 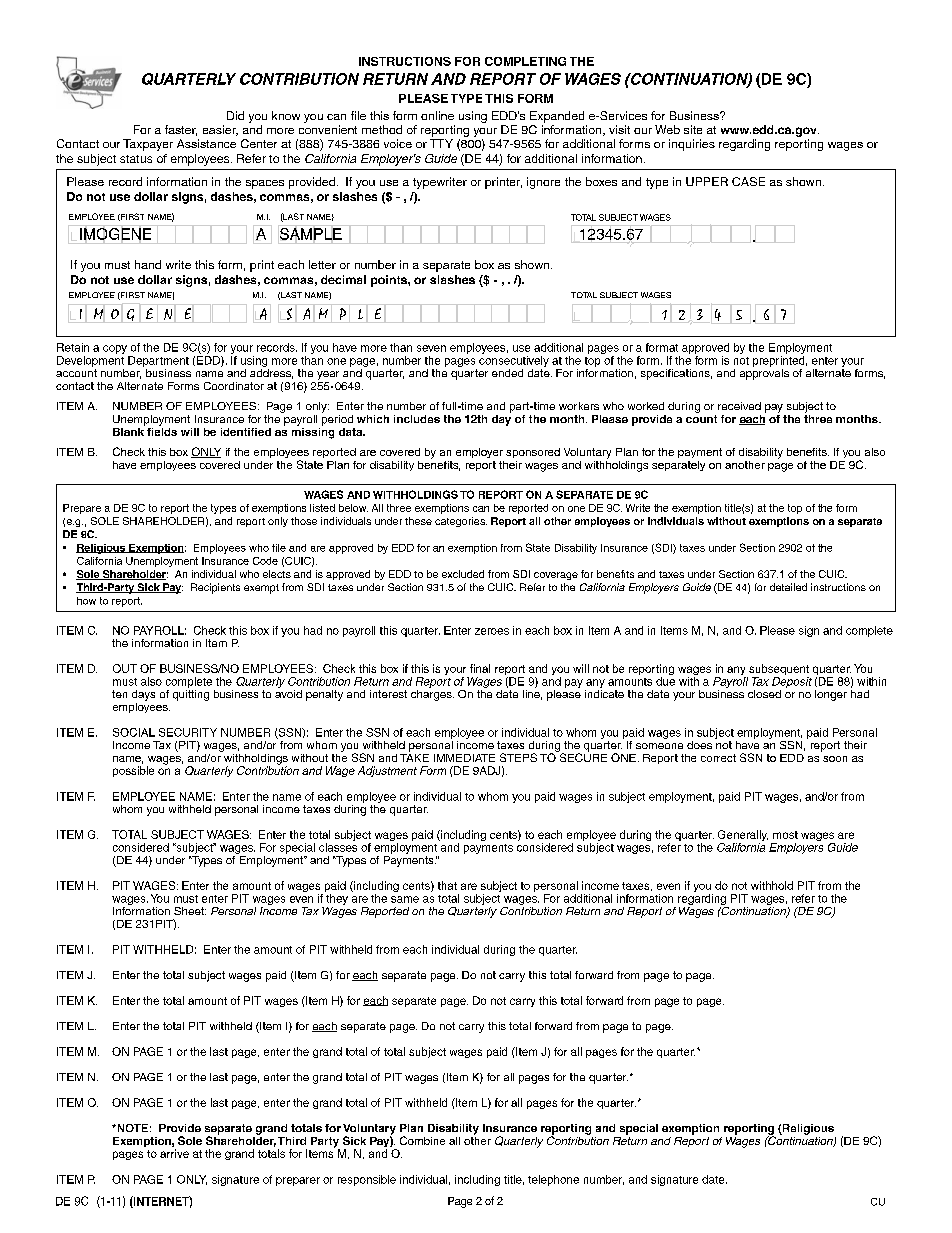 I want to click on arrive, so click(x=174, y=1153).
